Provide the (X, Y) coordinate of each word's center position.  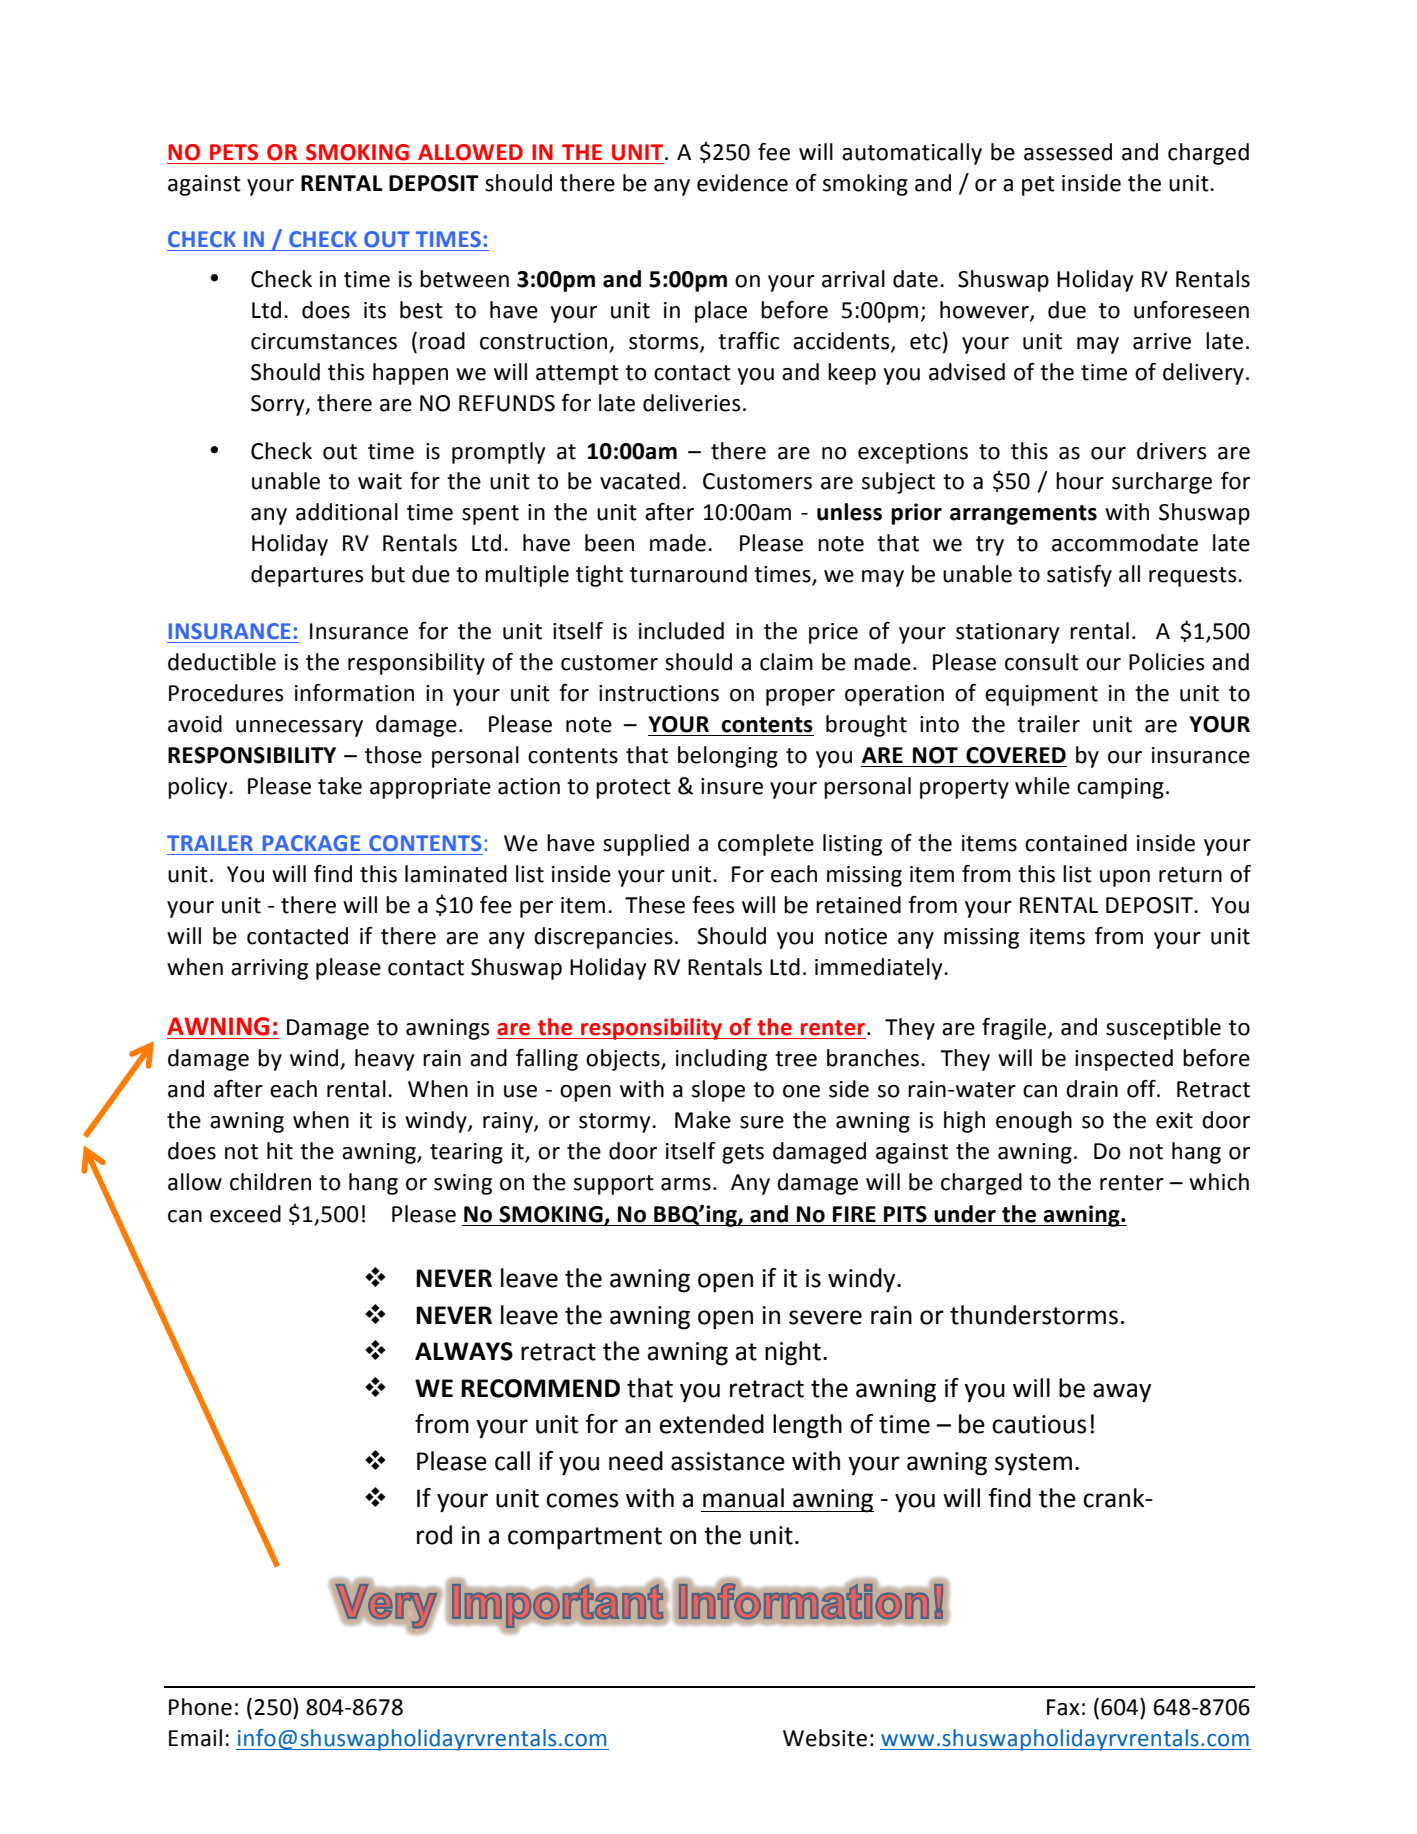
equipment (1041, 695)
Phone (200, 1707)
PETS (234, 152)
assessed (1068, 152)
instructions (659, 693)
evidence (742, 183)
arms (686, 1184)
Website (825, 1738)
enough (1034, 1122)
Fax (1063, 1707)
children (270, 1182)
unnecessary (299, 728)
